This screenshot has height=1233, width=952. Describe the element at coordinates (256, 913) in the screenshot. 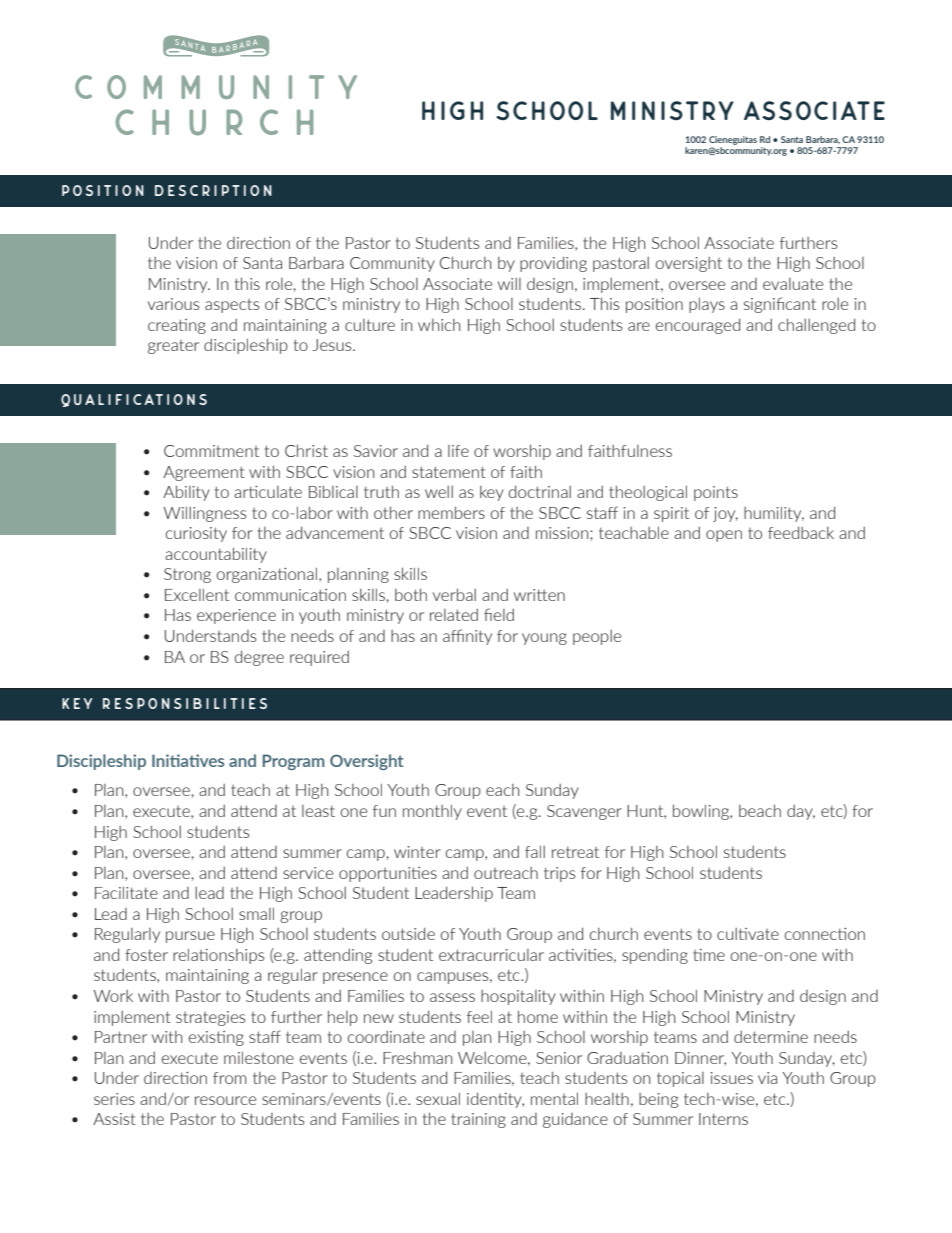

I see `small` at that location.
